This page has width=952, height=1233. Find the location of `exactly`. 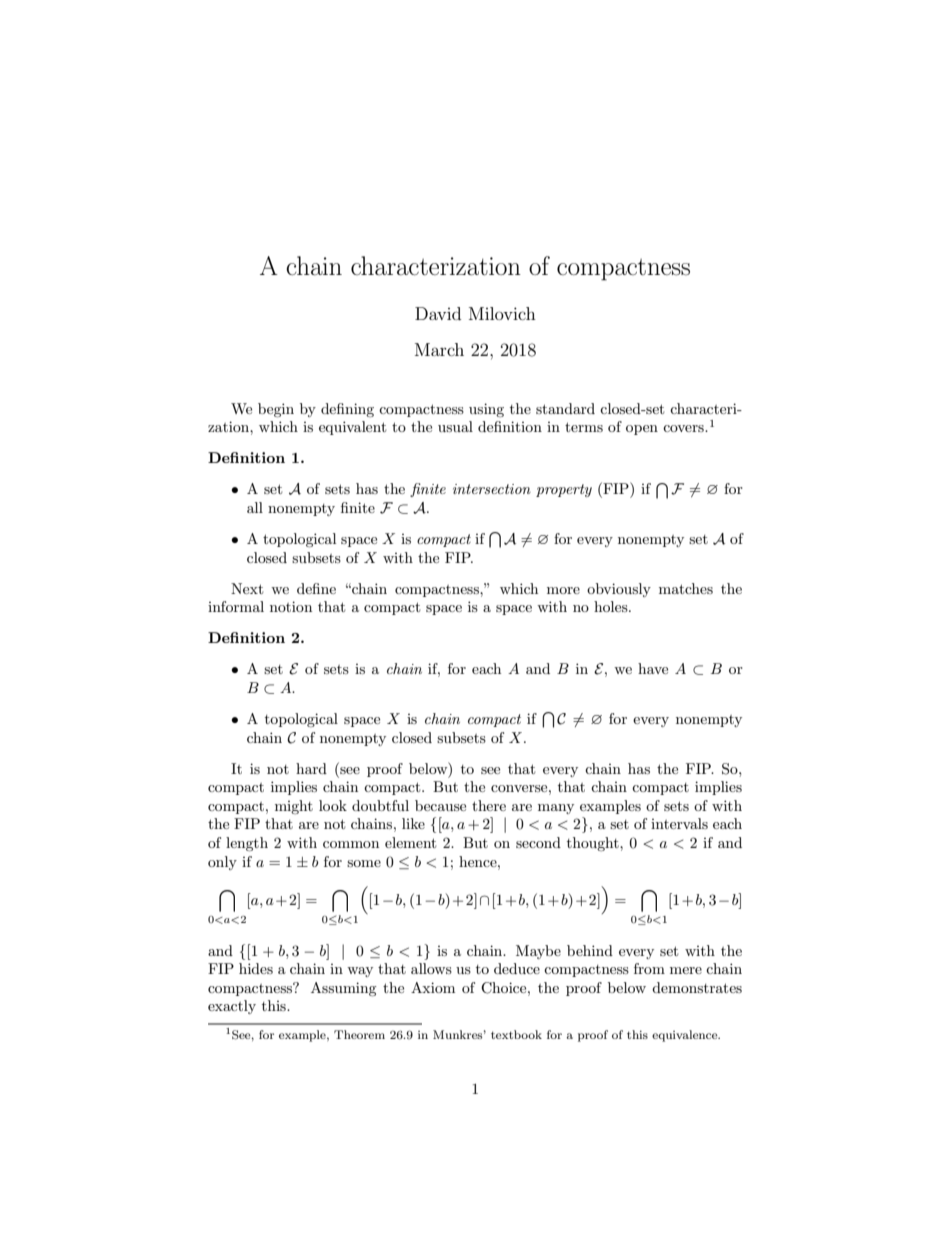

exactly is located at coordinates (232, 1007).
